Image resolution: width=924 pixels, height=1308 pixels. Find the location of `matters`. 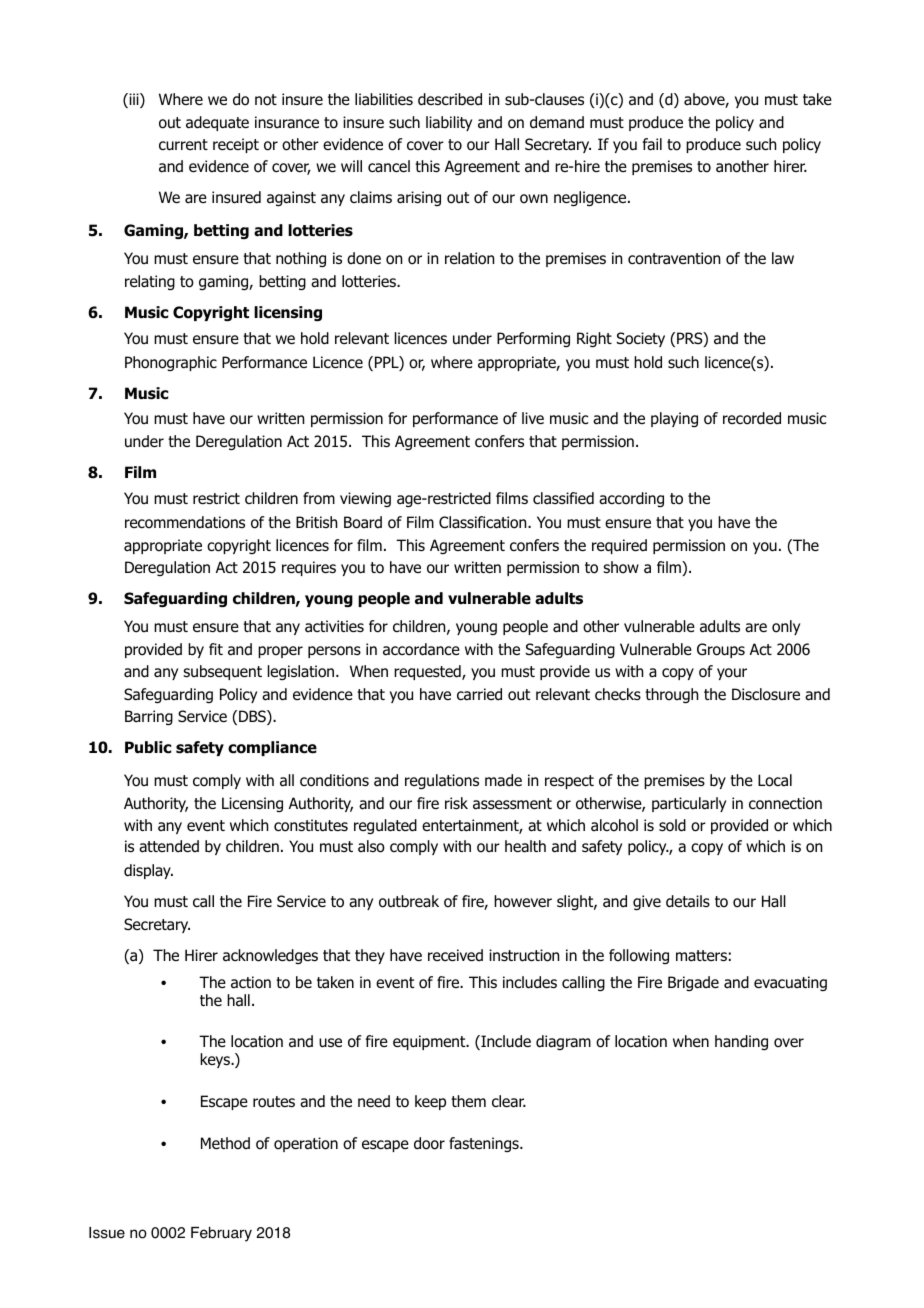

matters is located at coordinates (701, 956).
